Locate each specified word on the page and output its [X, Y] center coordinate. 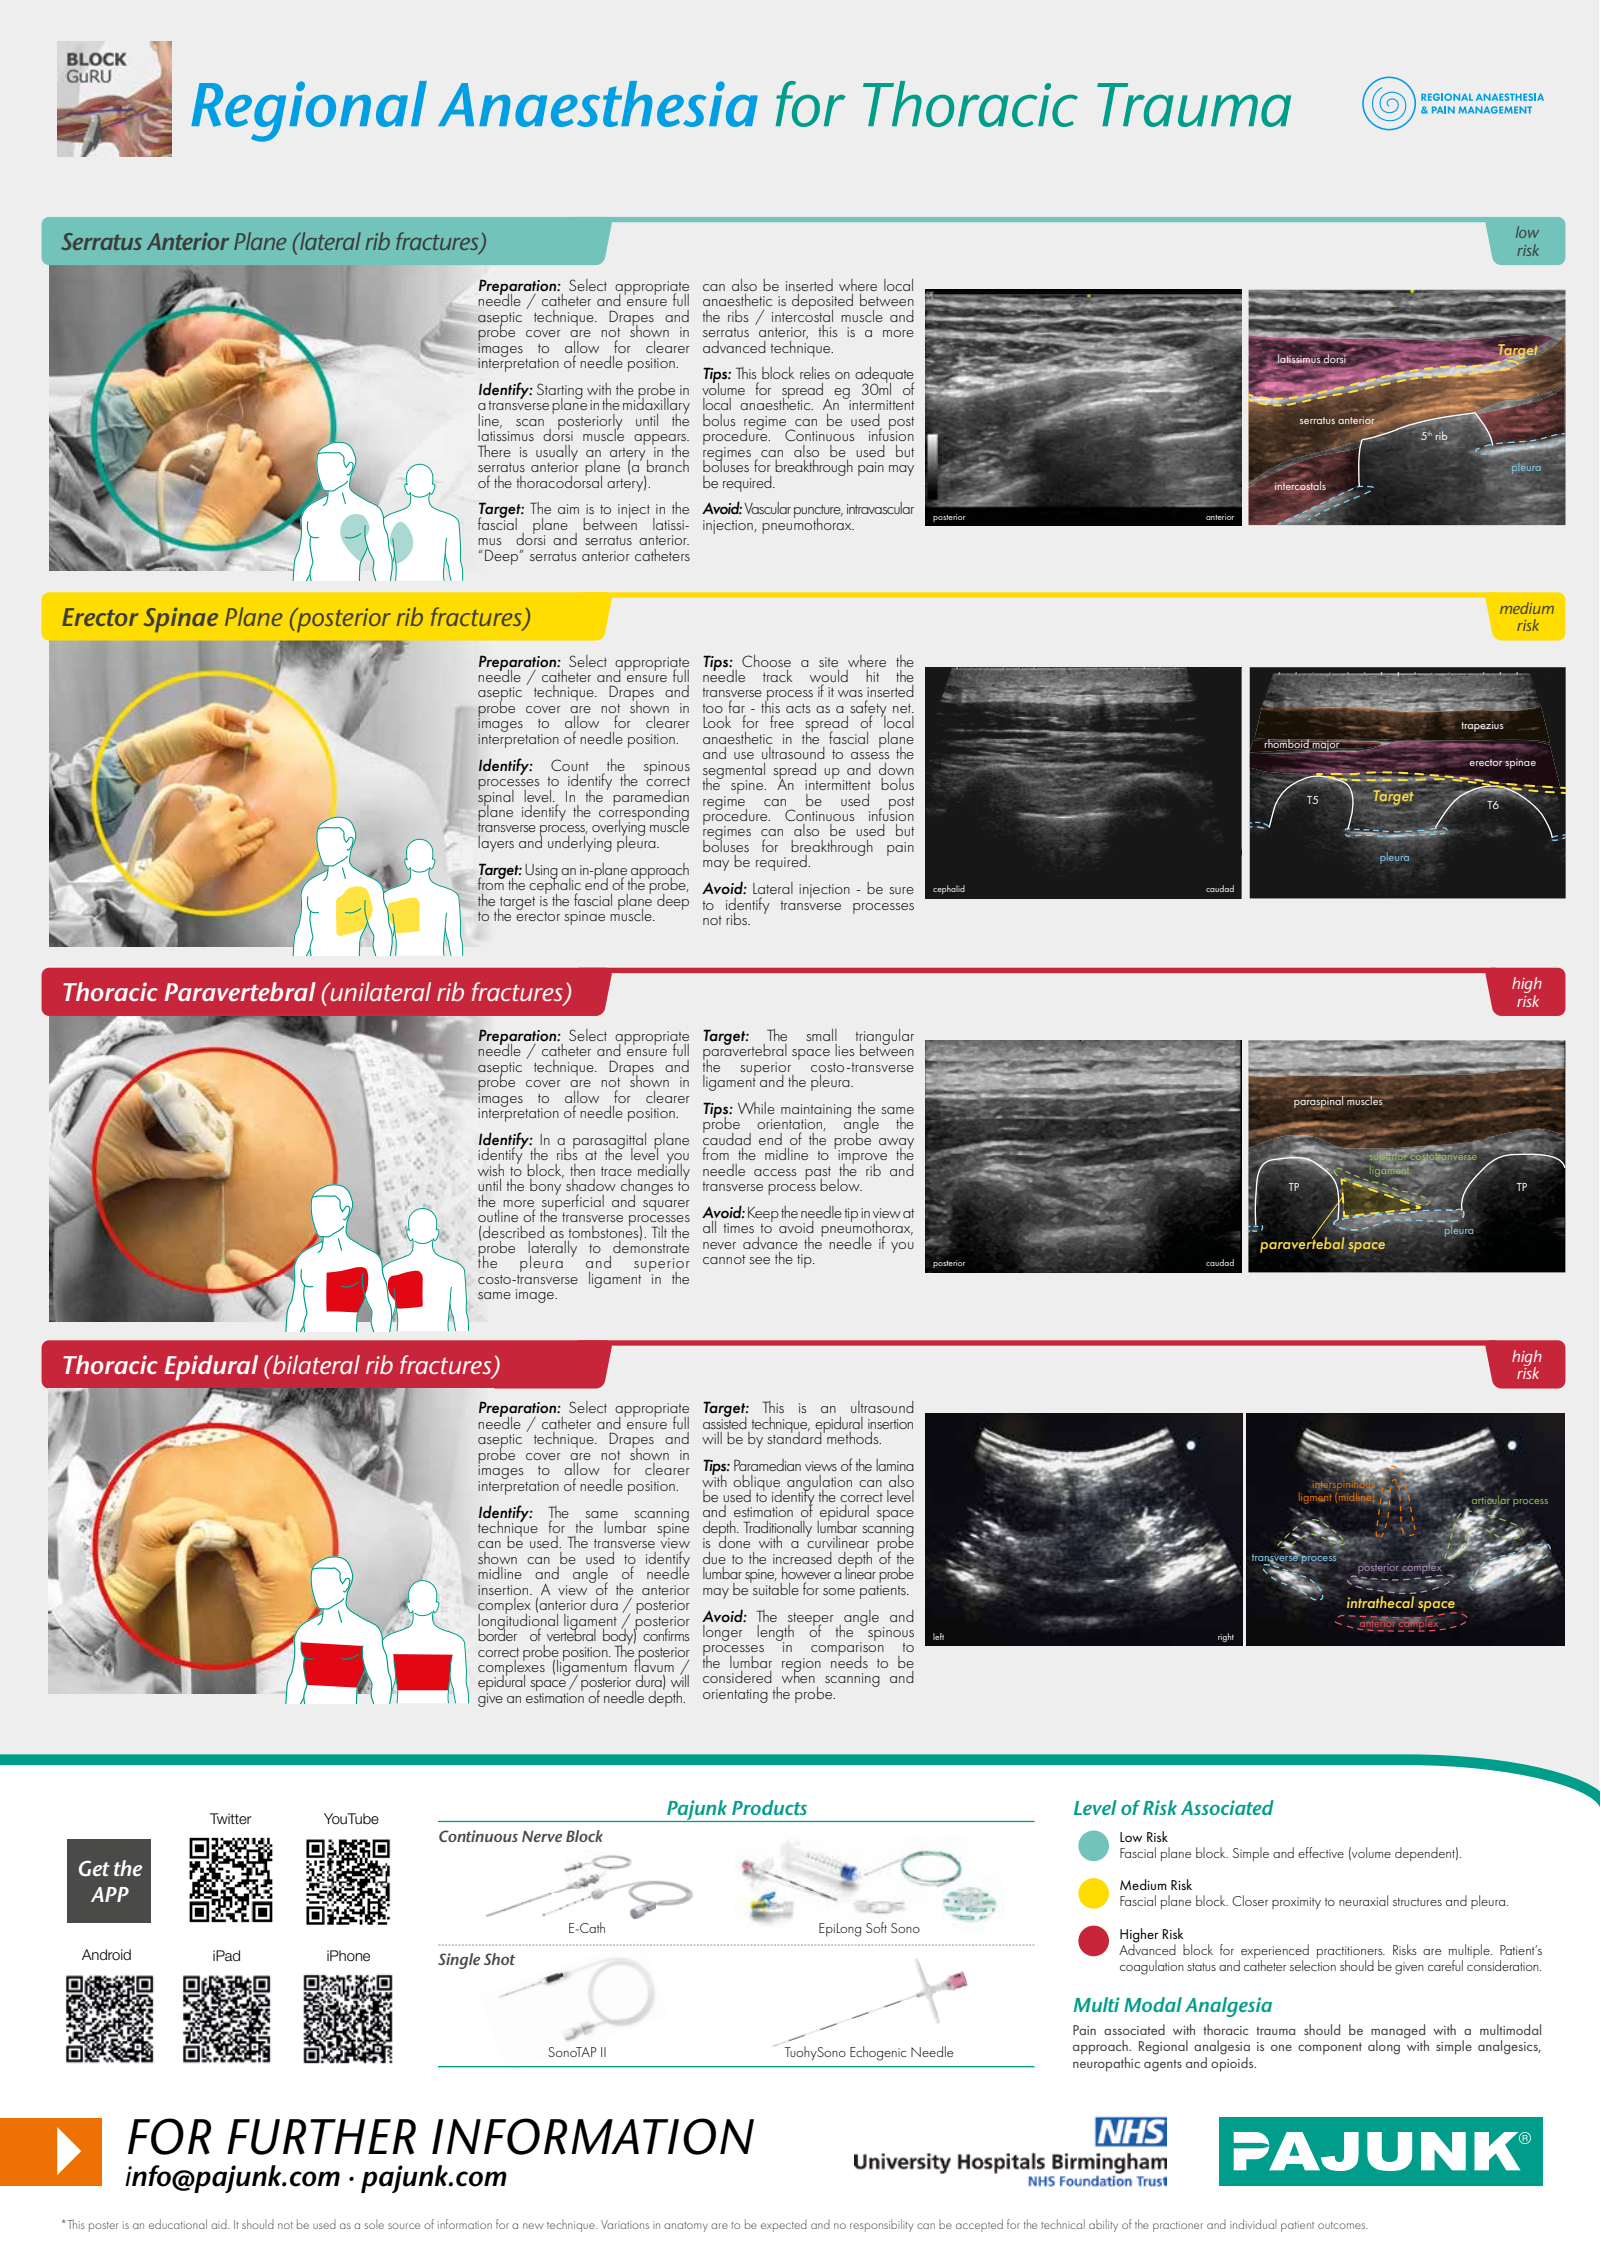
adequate [884, 376]
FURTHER [321, 2137]
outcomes [1343, 2225]
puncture [818, 513]
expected [784, 2226]
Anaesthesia [598, 104]
